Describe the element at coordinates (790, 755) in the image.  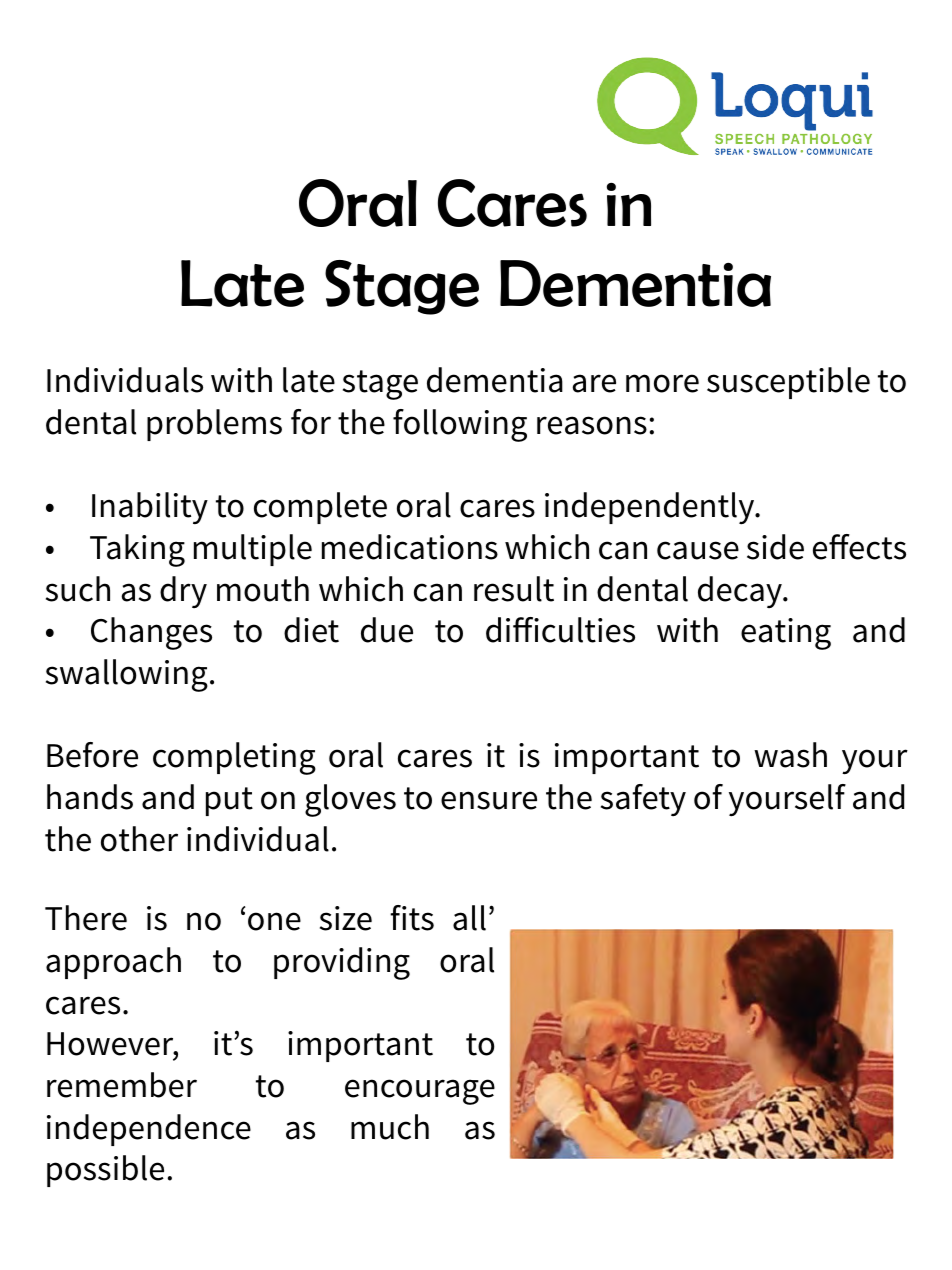
I see `wash` at that location.
